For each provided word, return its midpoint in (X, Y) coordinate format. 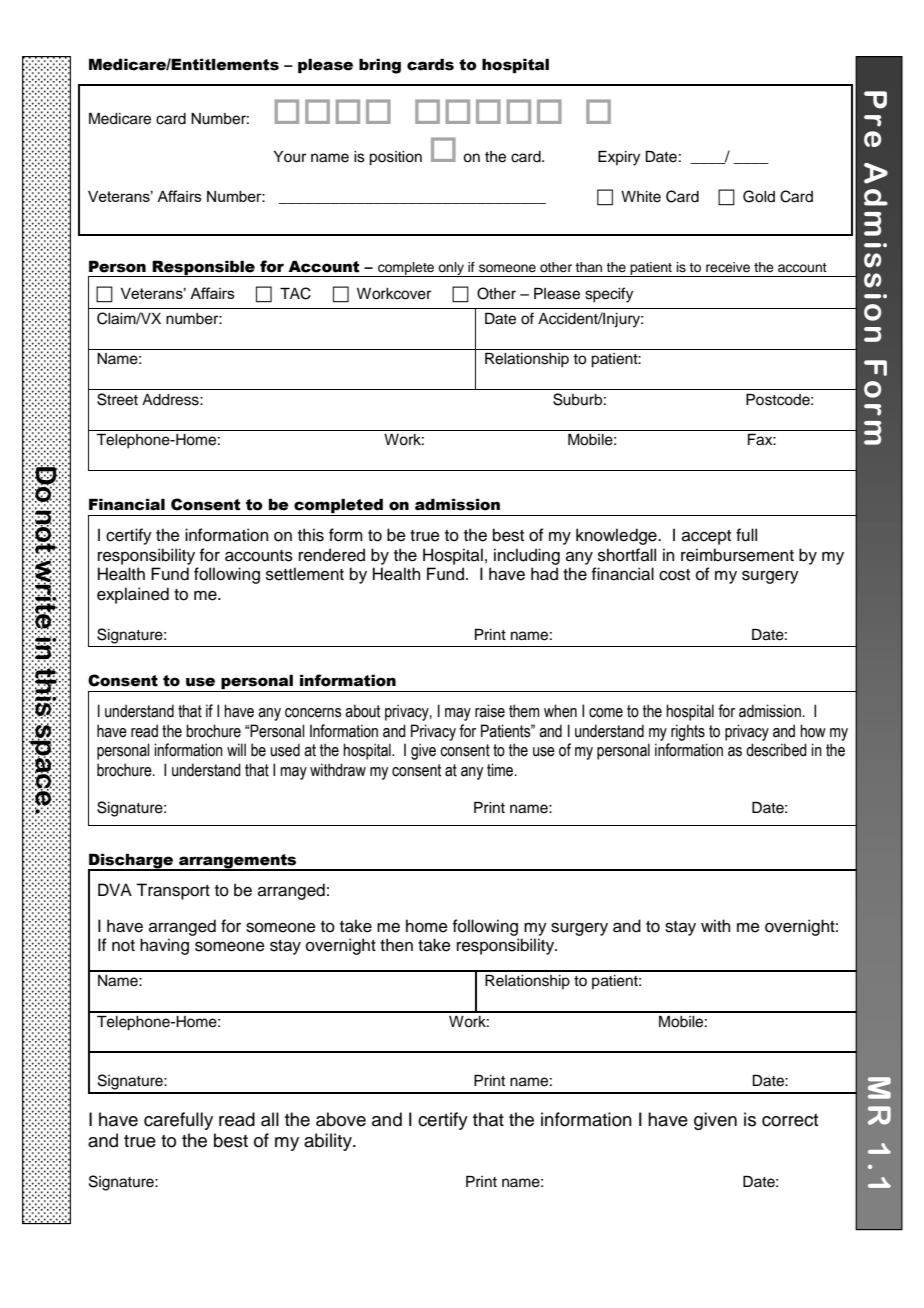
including (527, 556)
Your (290, 157)
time (501, 770)
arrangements (238, 862)
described (776, 750)
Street (117, 399)
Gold (759, 196)
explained (133, 595)
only (451, 269)
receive (728, 267)
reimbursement (737, 555)
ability (329, 1142)
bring (380, 66)
